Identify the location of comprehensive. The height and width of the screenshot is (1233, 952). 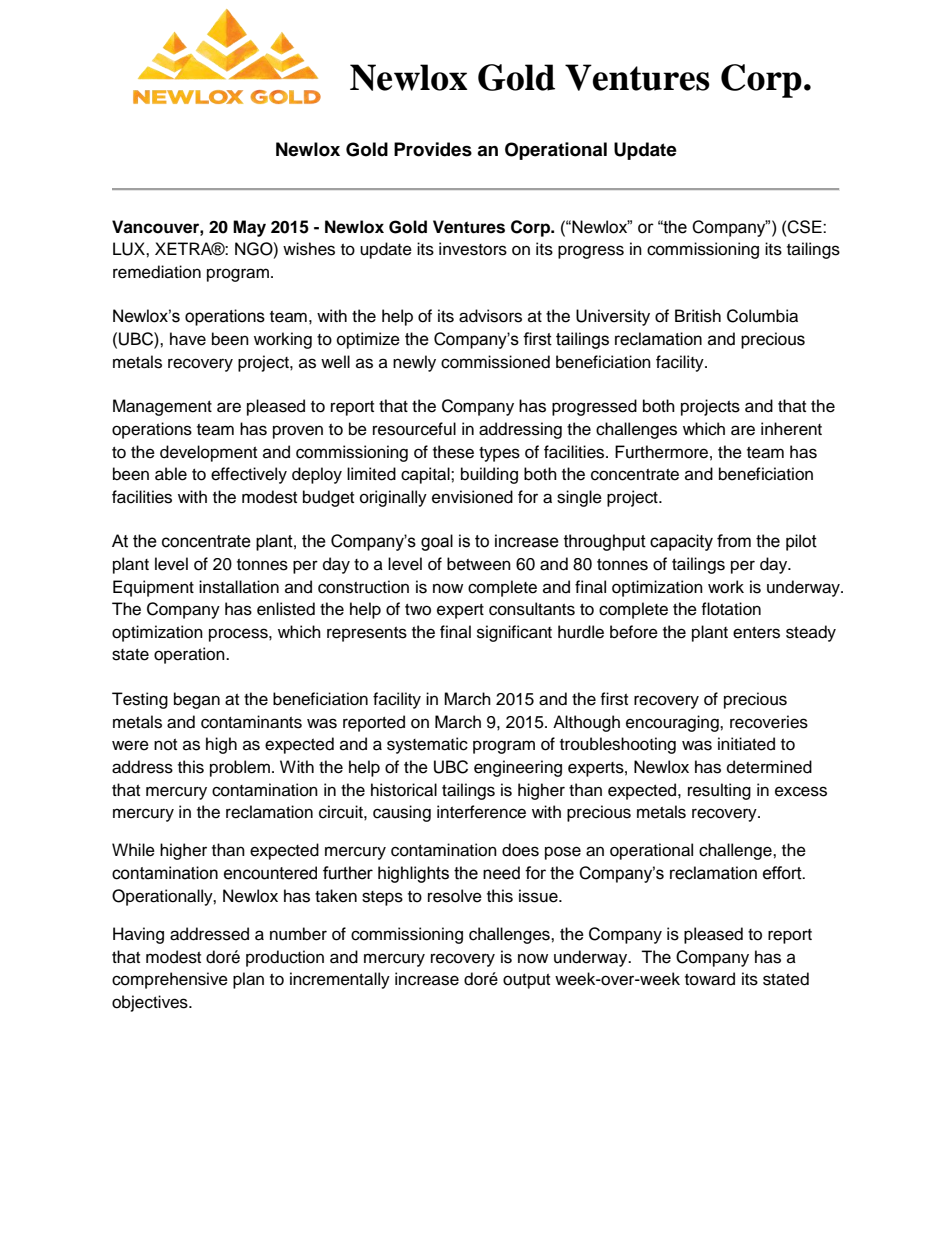
(170, 980).
